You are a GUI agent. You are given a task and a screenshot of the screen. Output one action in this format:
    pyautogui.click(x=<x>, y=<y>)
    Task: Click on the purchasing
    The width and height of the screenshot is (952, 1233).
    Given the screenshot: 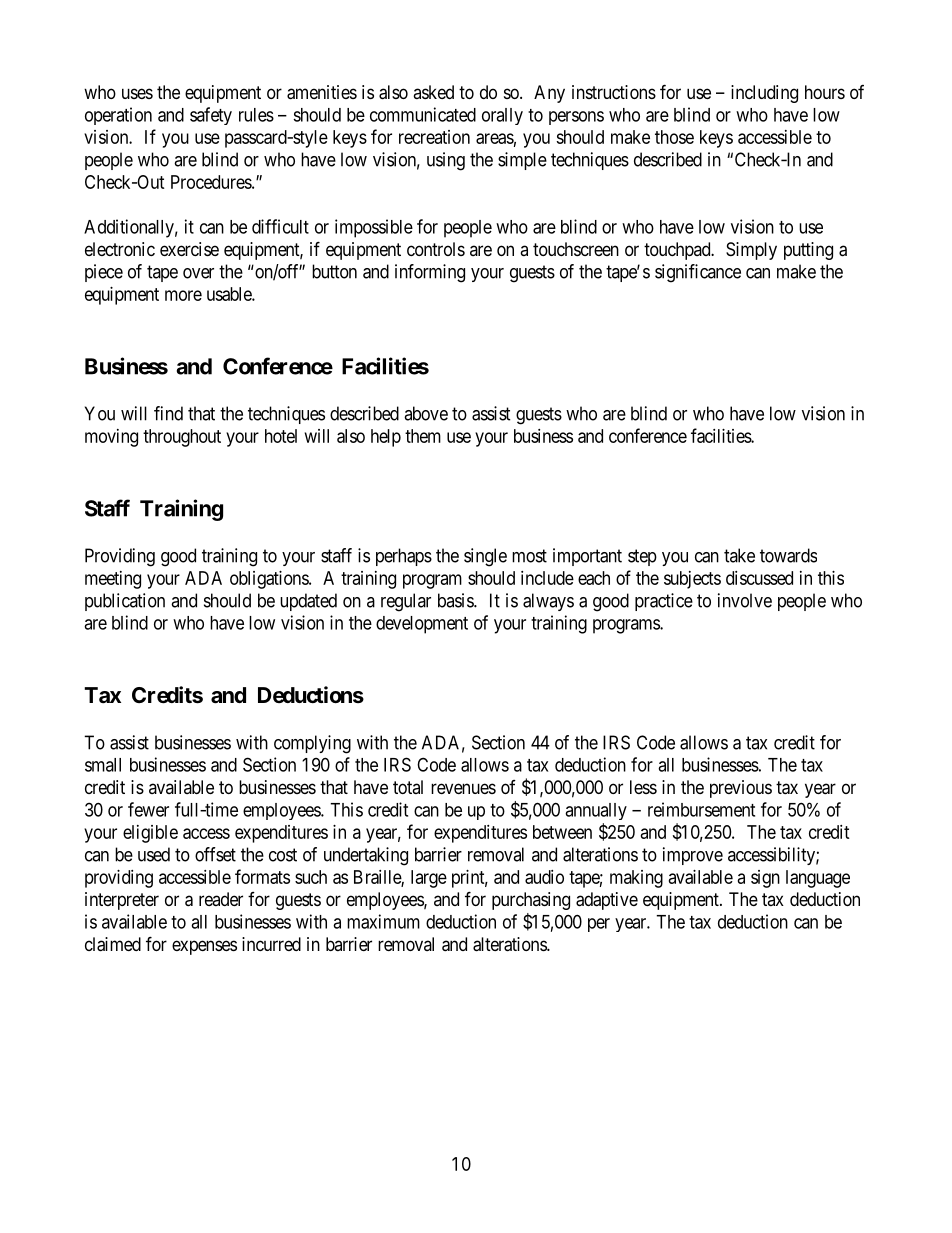 What is the action you would take?
    pyautogui.click(x=531, y=901)
